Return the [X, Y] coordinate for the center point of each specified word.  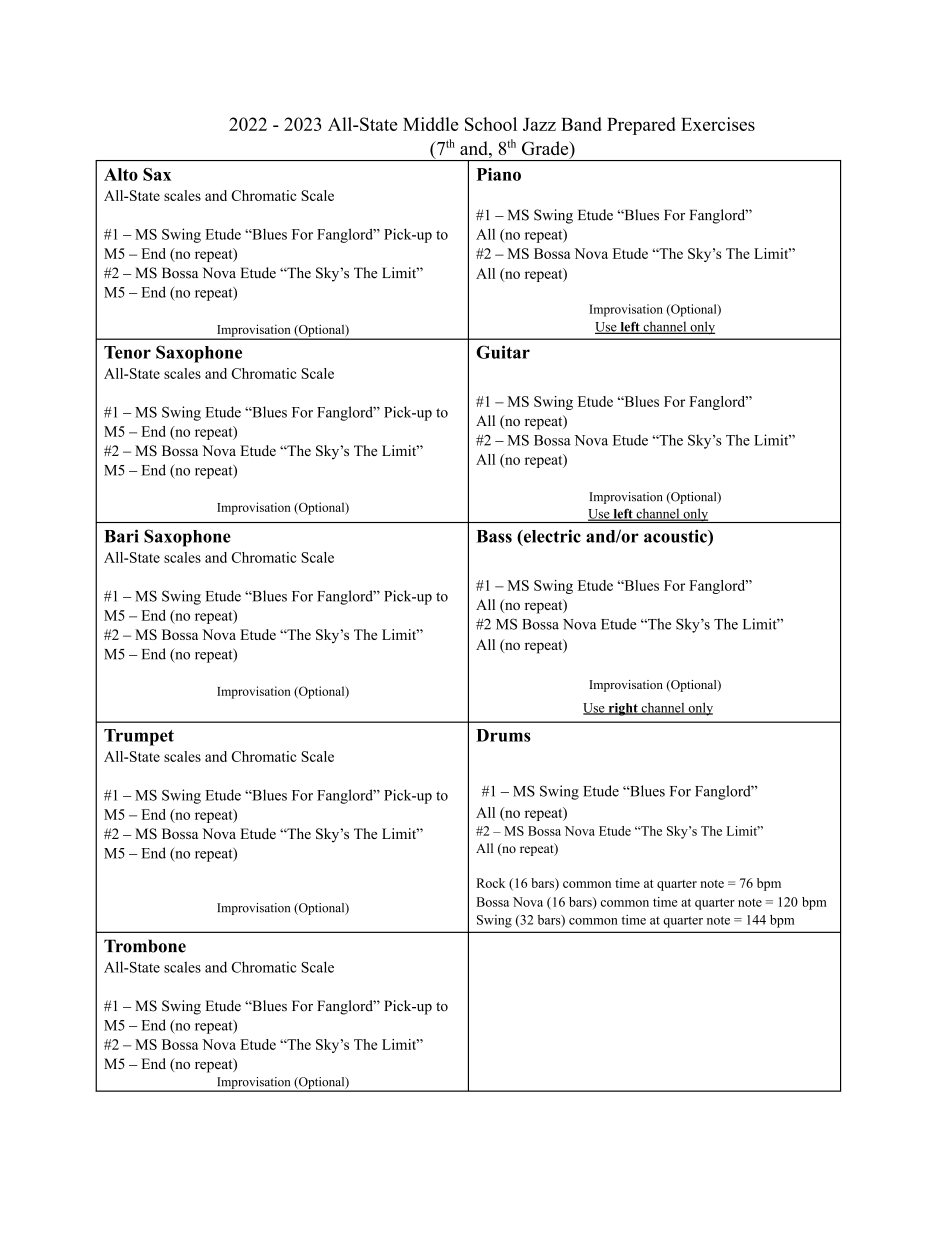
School [491, 124]
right [623, 709]
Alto [121, 174]
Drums [503, 735]
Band [581, 124]
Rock [490, 883]
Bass [494, 536]
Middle [431, 124]
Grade [546, 149]
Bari [121, 536]
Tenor [127, 352]
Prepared [641, 126]
